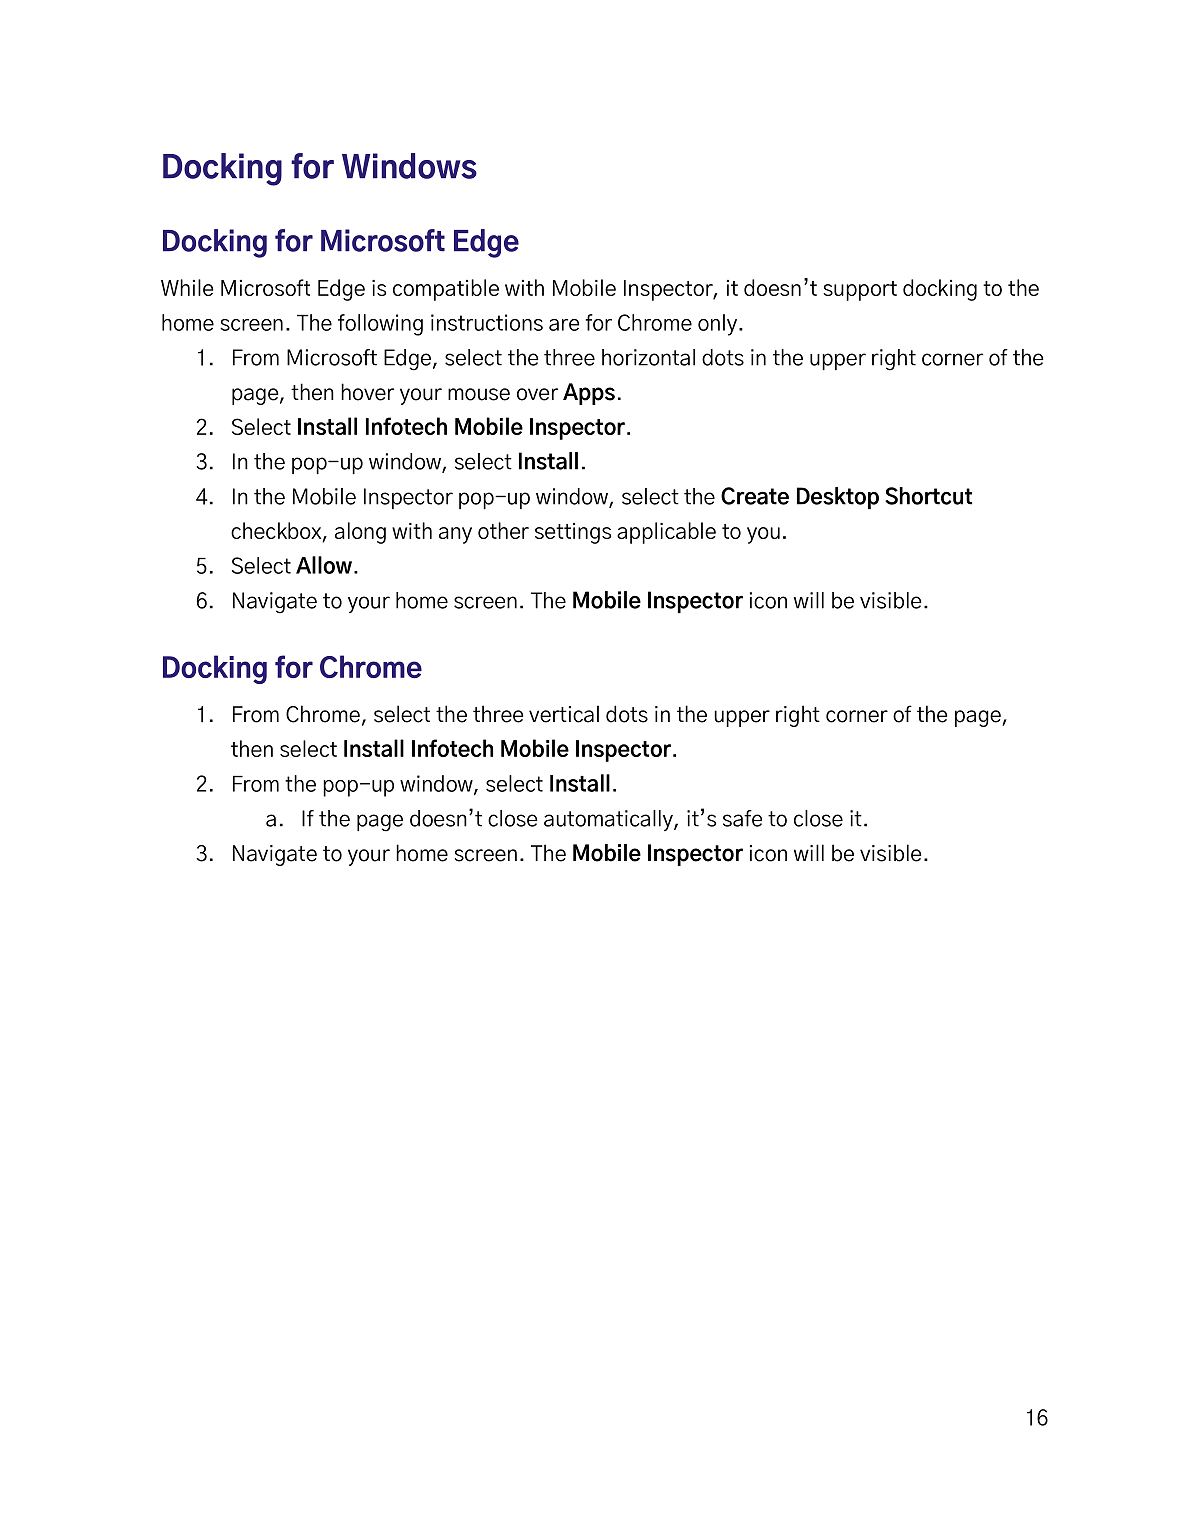 This screenshot has height=1538, width=1188. I want to click on applicable, so click(666, 533).
